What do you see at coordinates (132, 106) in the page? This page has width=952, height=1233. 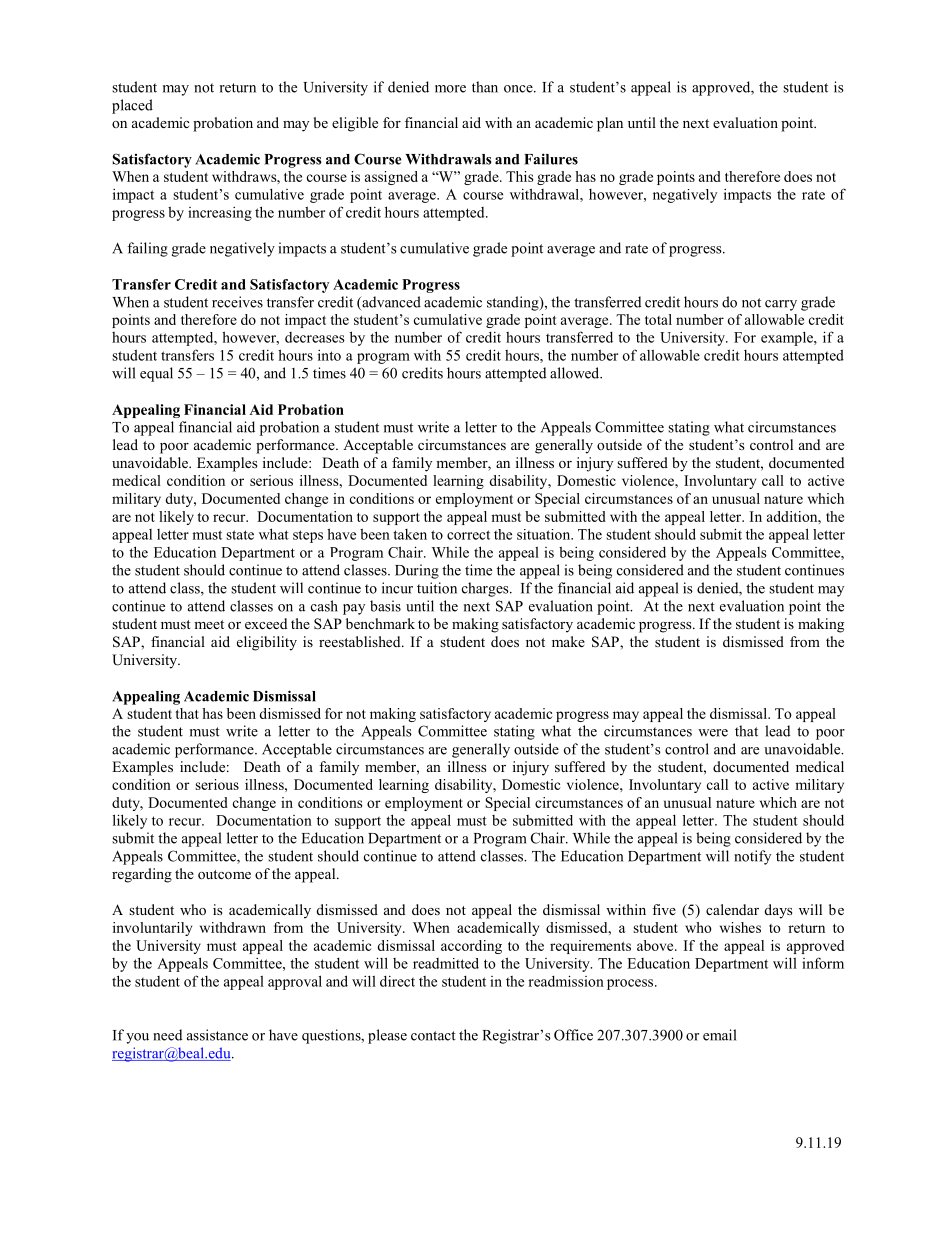 I see `placed` at bounding box center [132, 106].
